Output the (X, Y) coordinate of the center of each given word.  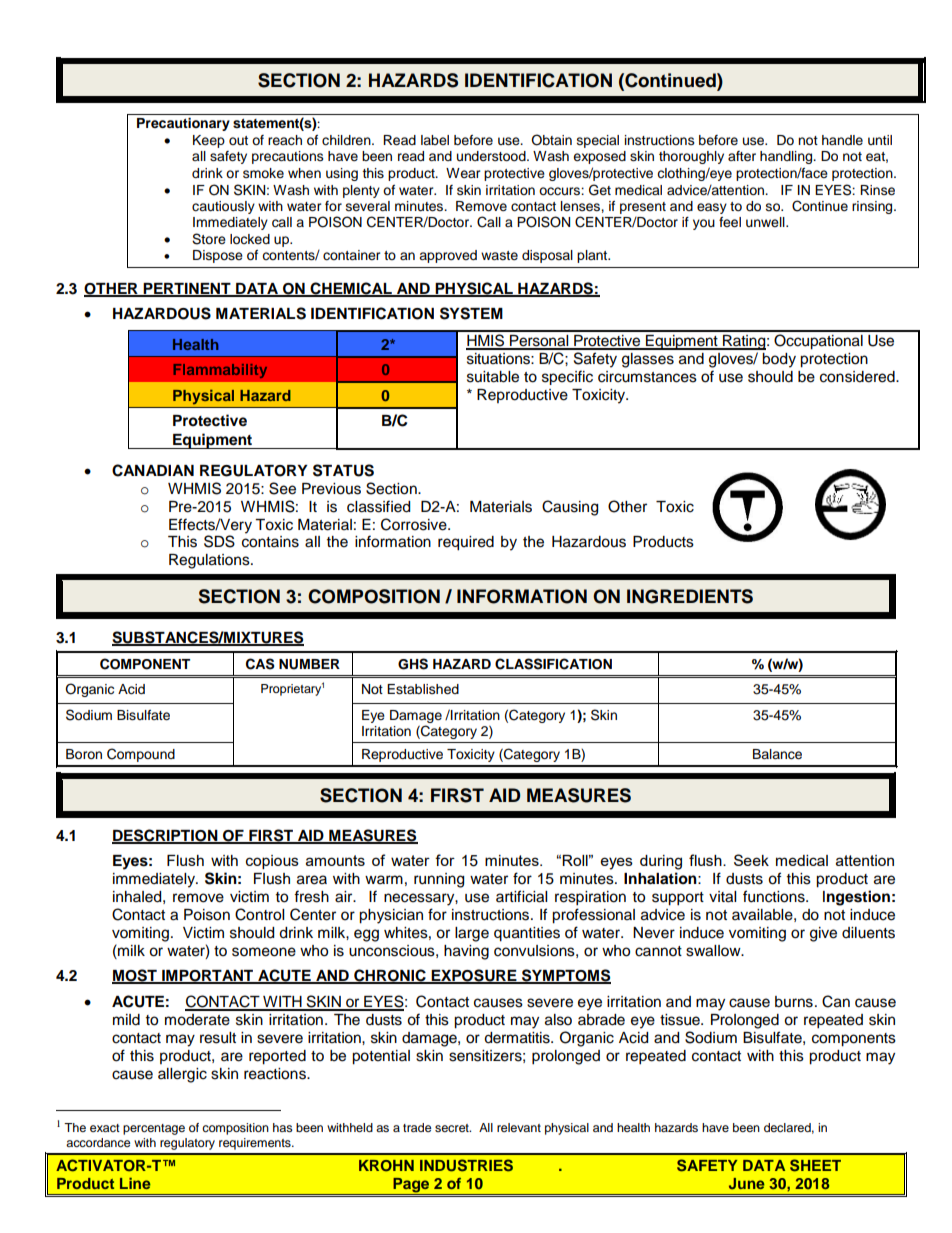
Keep (209, 141)
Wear (463, 173)
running (439, 880)
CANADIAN (153, 470)
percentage (154, 1129)
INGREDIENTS (690, 596)
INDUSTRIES (466, 1165)
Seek (751, 860)
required (466, 543)
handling (787, 157)
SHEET (815, 1165)
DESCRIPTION (166, 836)
